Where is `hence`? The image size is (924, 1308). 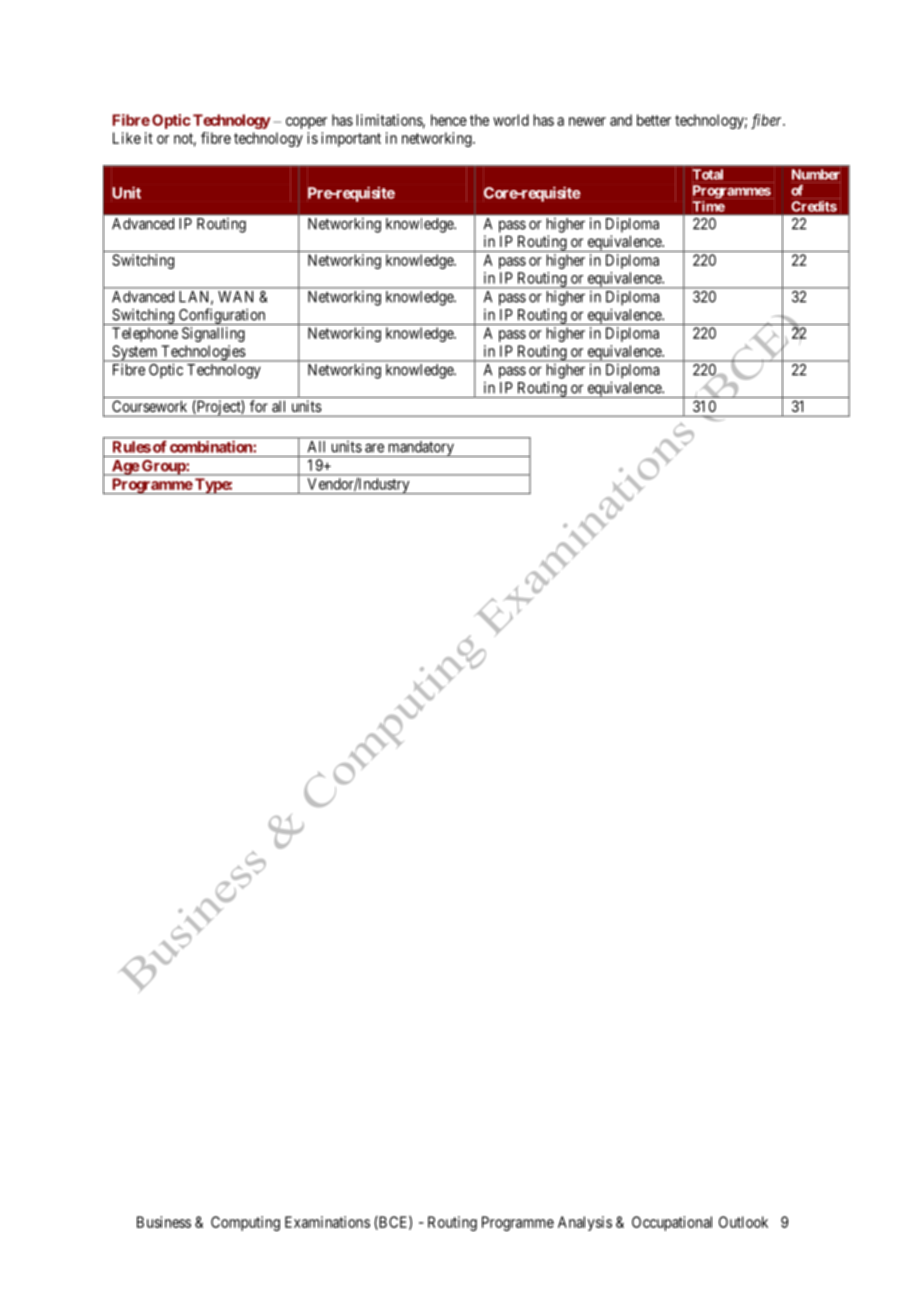 hence is located at coordinates (449, 120).
